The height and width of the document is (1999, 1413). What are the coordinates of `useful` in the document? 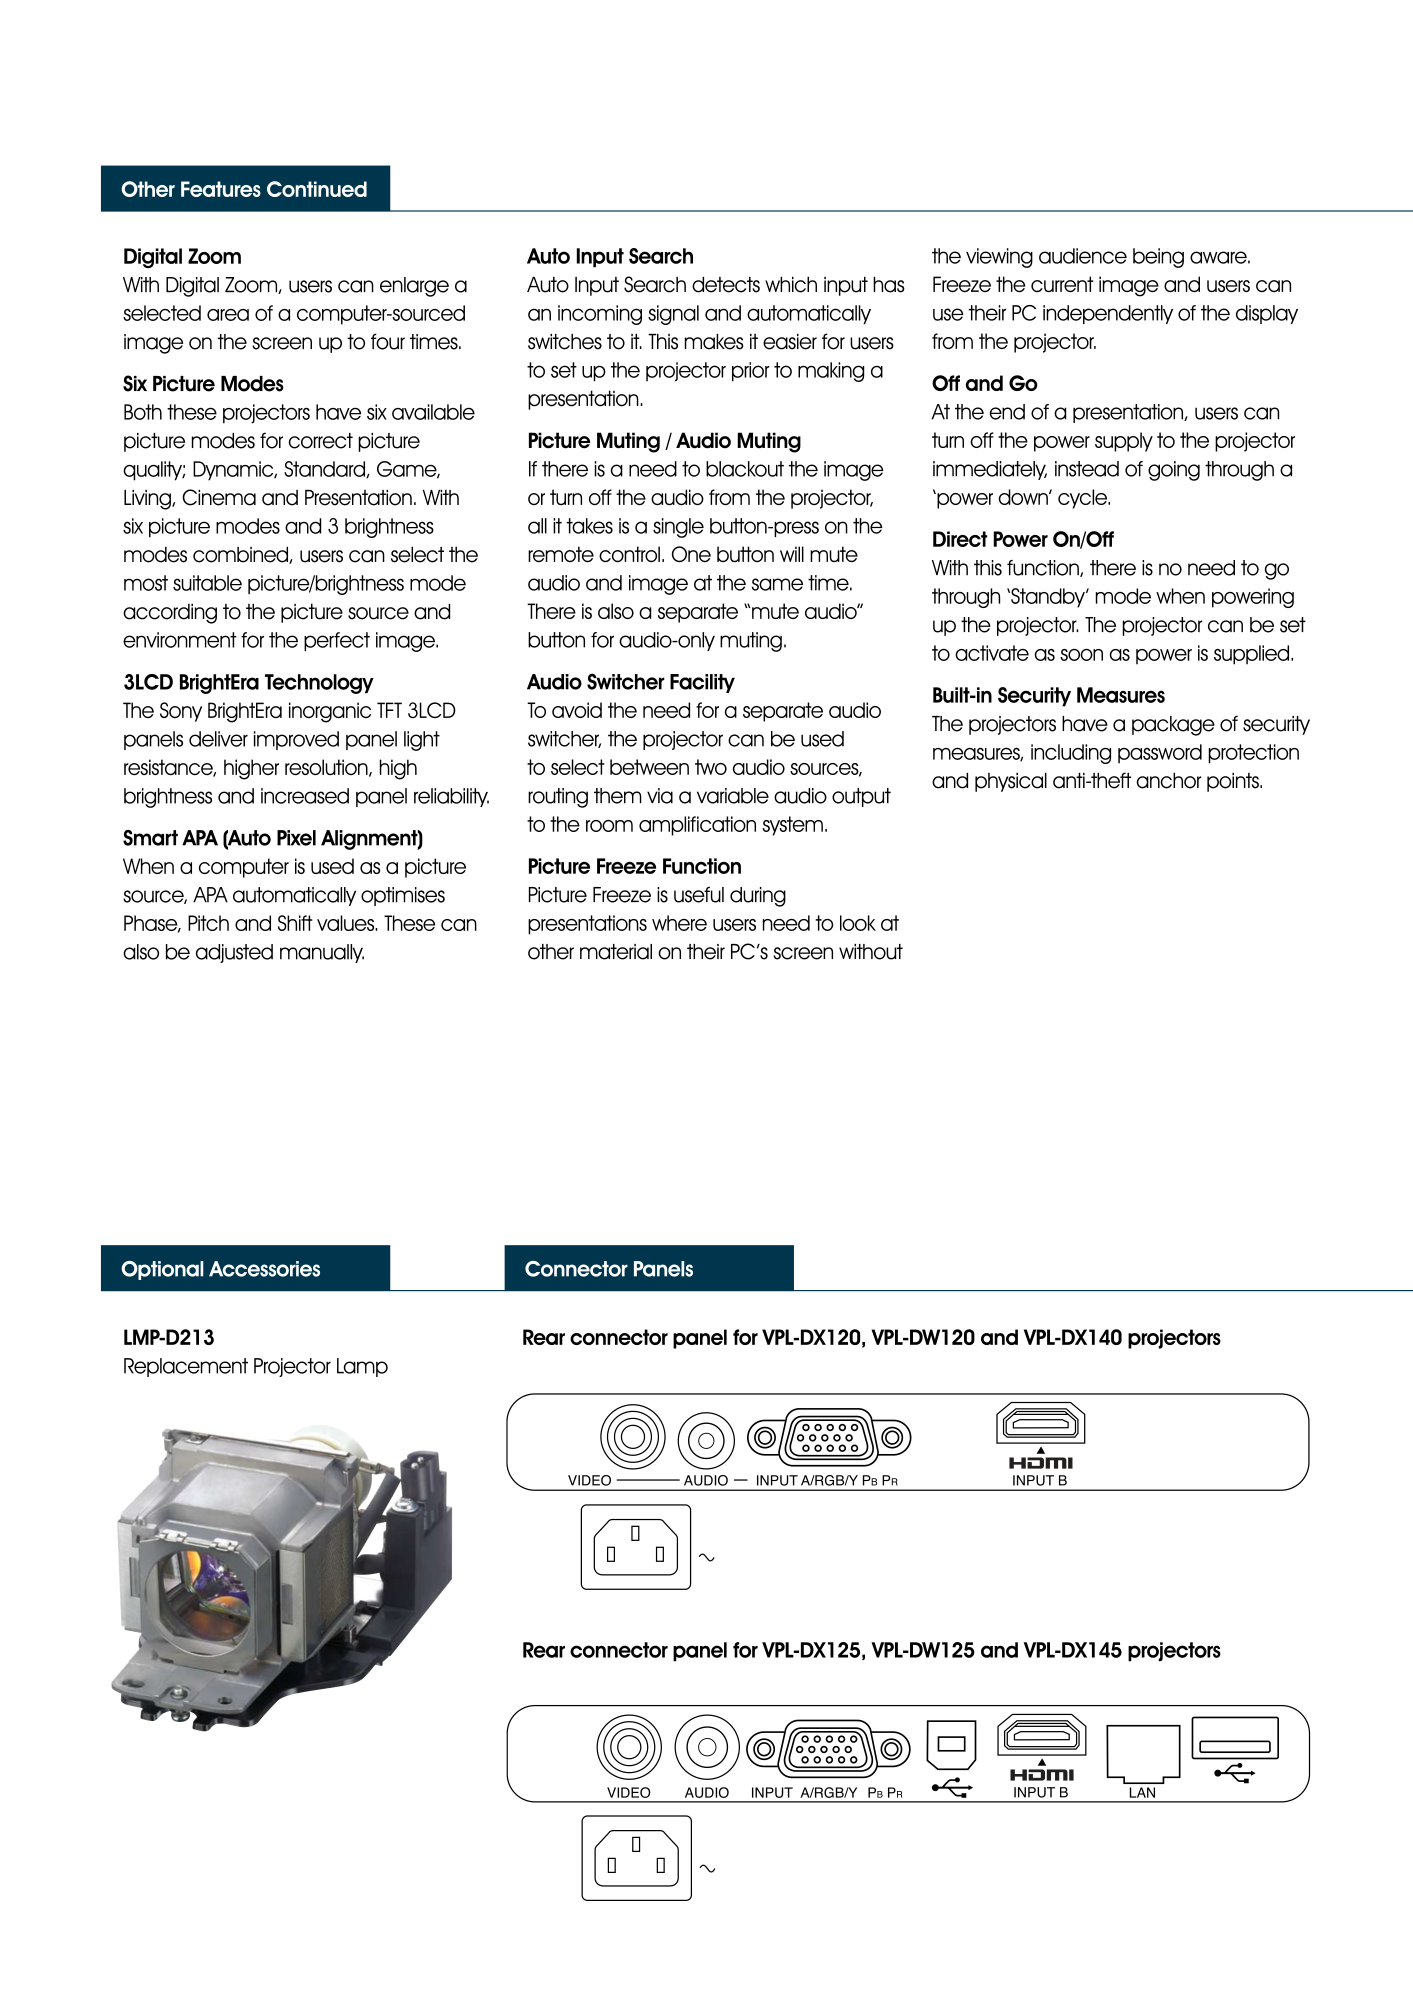 It's located at (699, 894).
